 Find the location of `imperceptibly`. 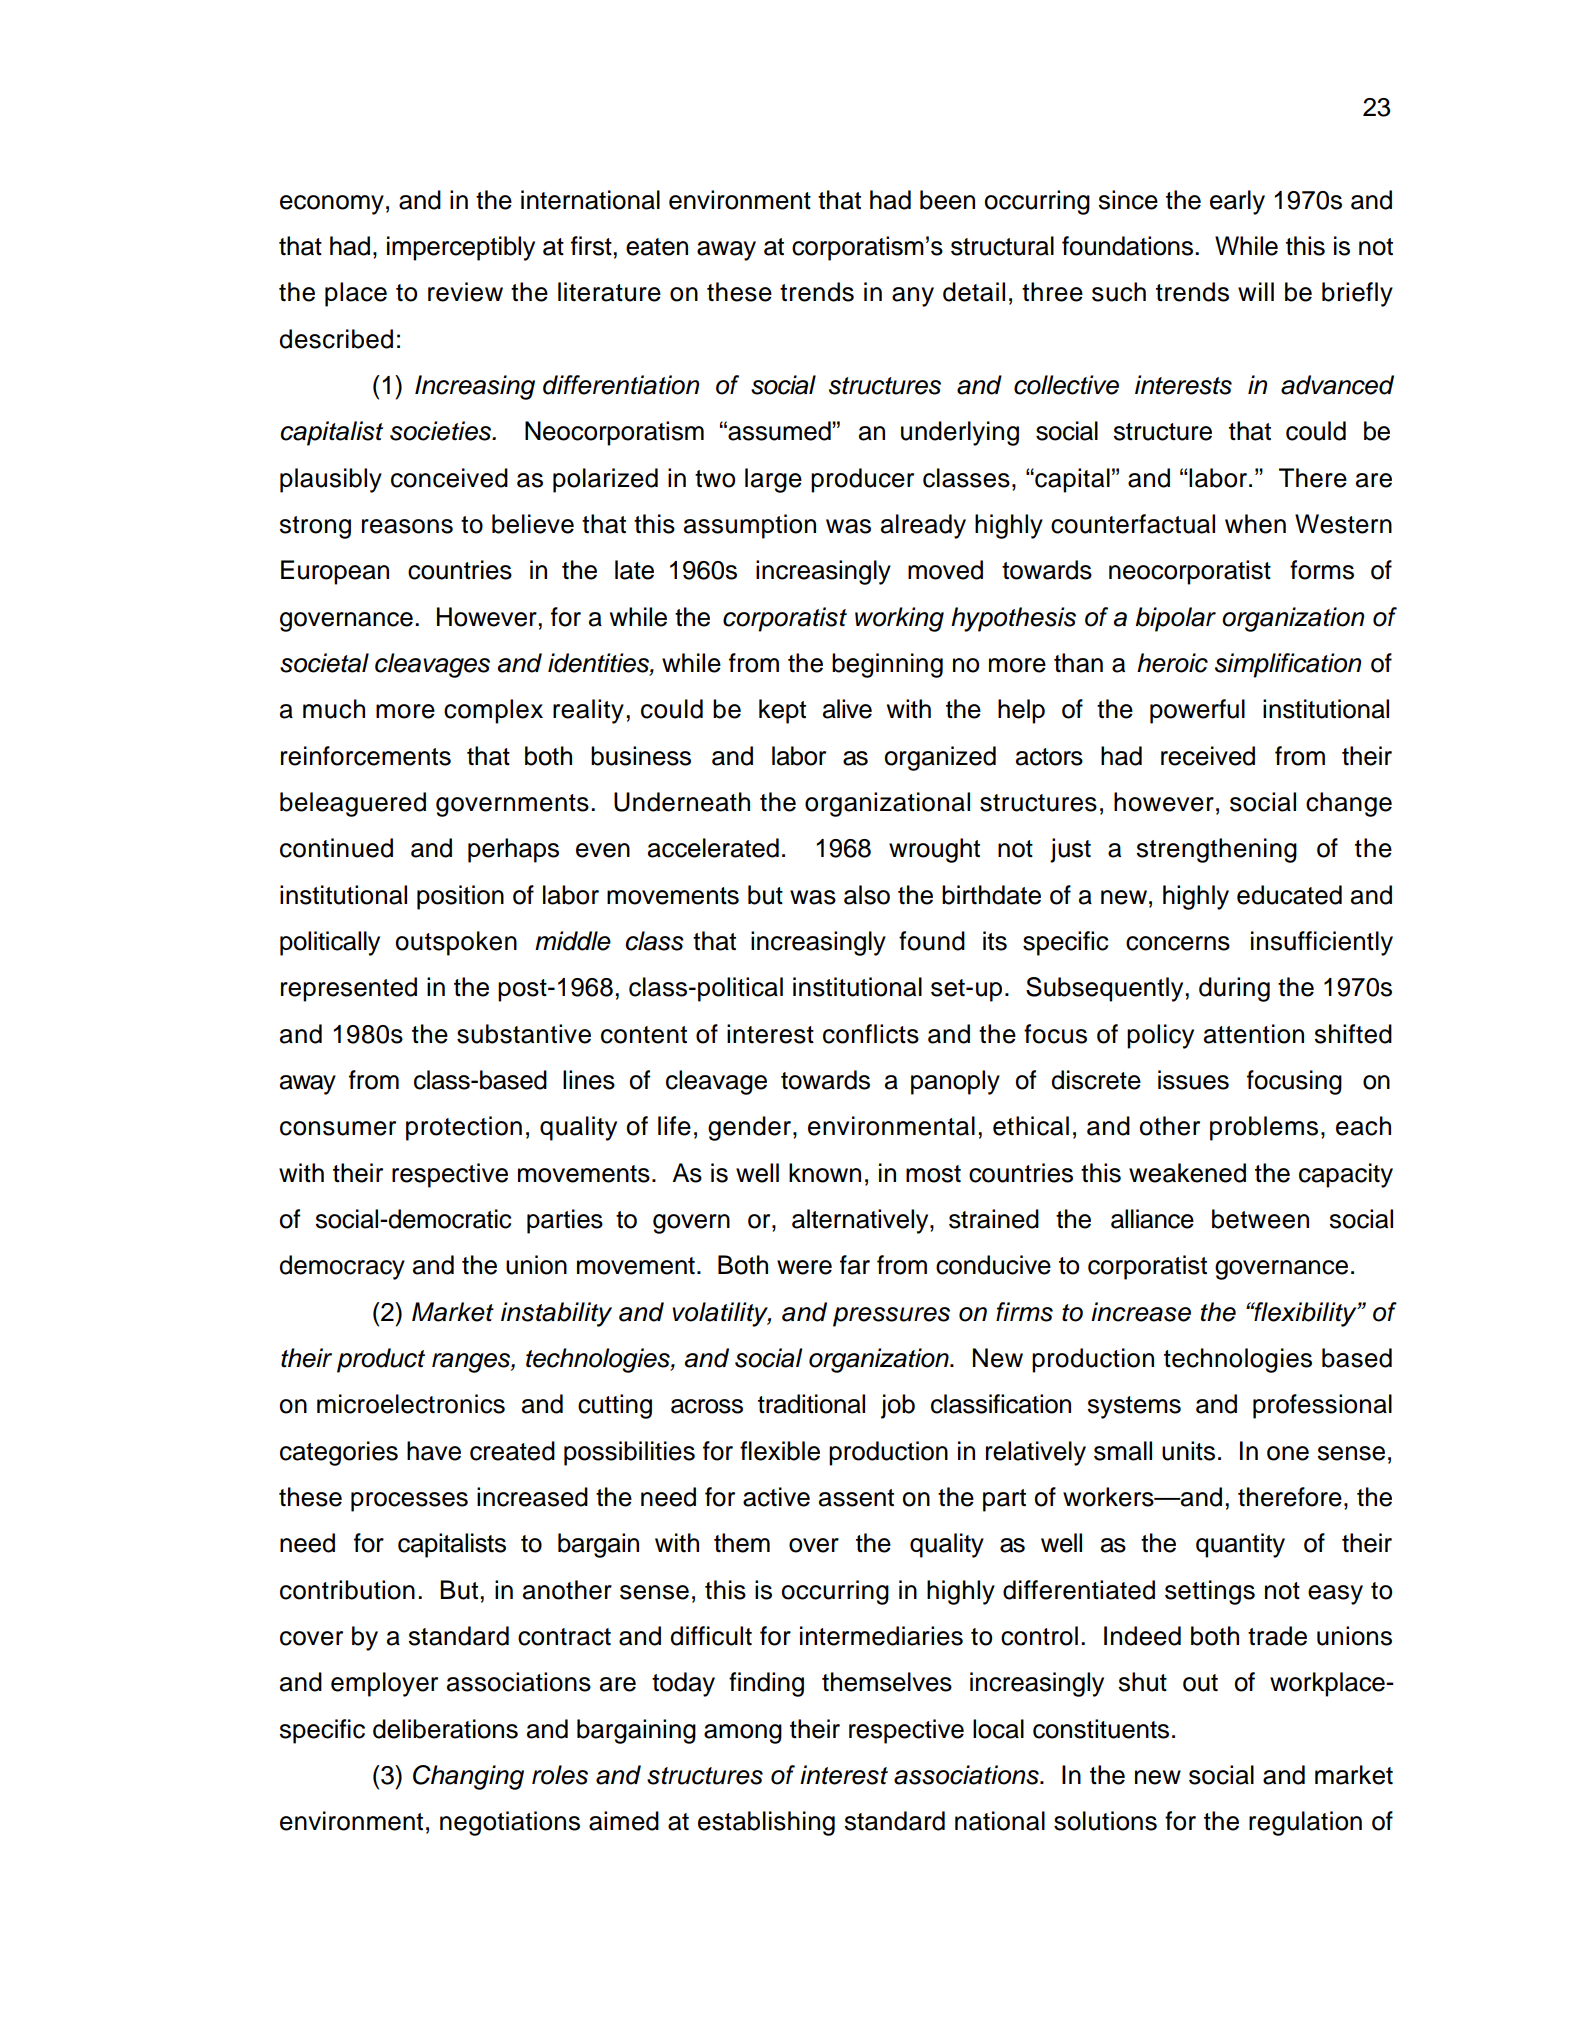

imperceptibly is located at coordinates (461, 248).
